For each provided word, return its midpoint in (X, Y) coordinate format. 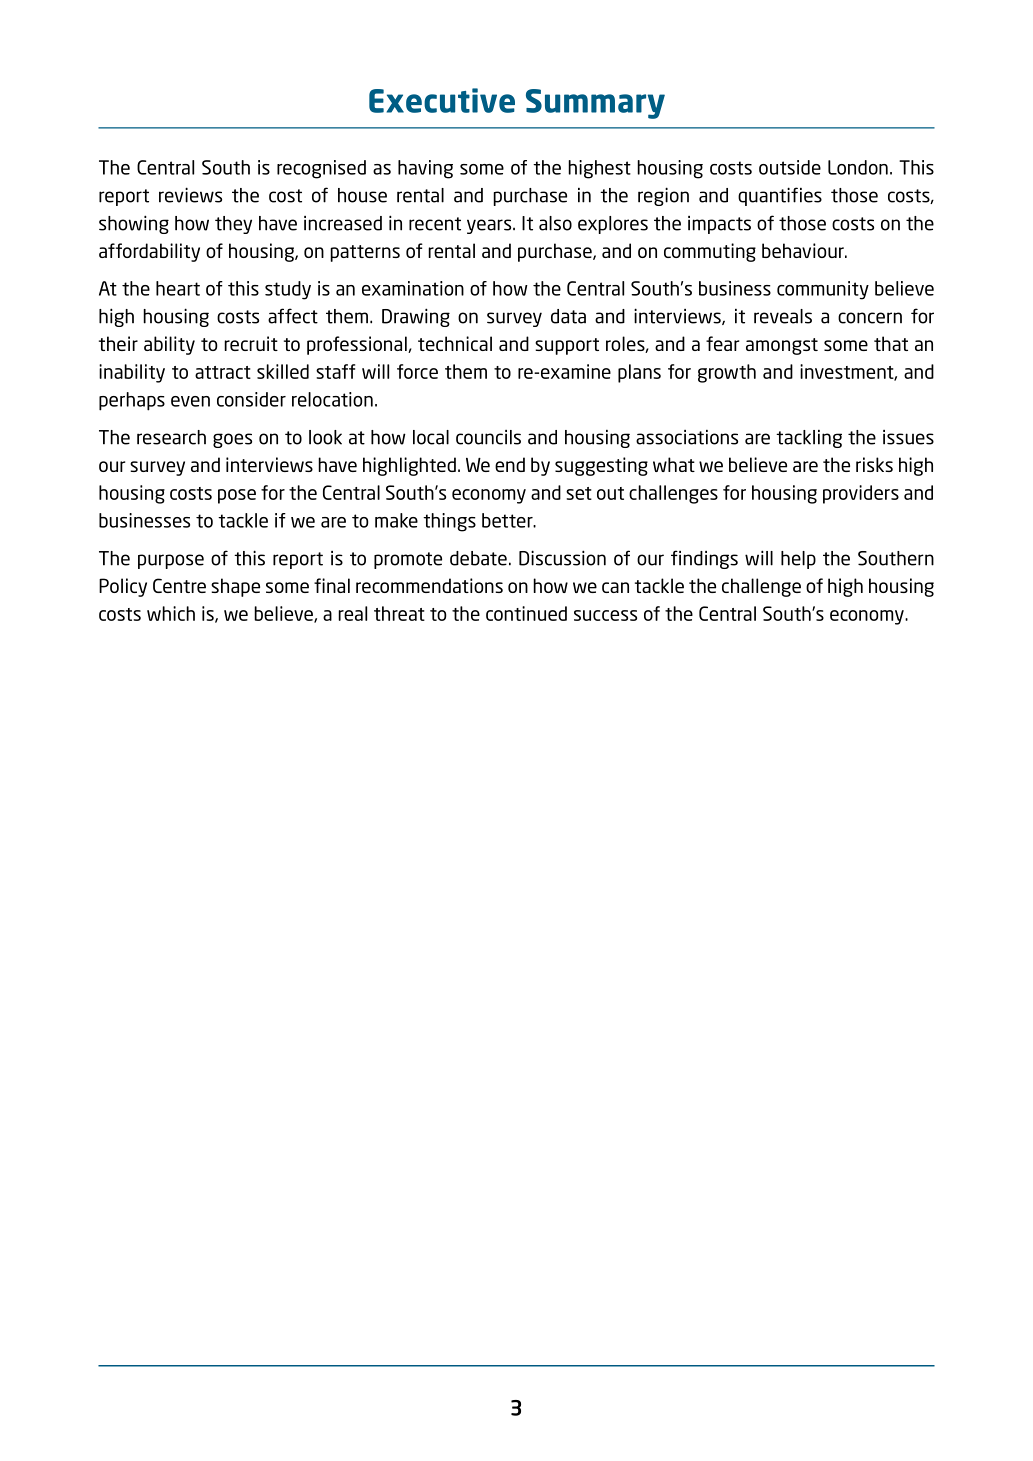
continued (526, 613)
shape (235, 587)
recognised (321, 169)
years (490, 226)
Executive (442, 100)
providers (861, 494)
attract (223, 372)
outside (790, 167)
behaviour (804, 250)
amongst (782, 346)
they (233, 225)
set (579, 493)
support (567, 346)
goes (232, 440)
